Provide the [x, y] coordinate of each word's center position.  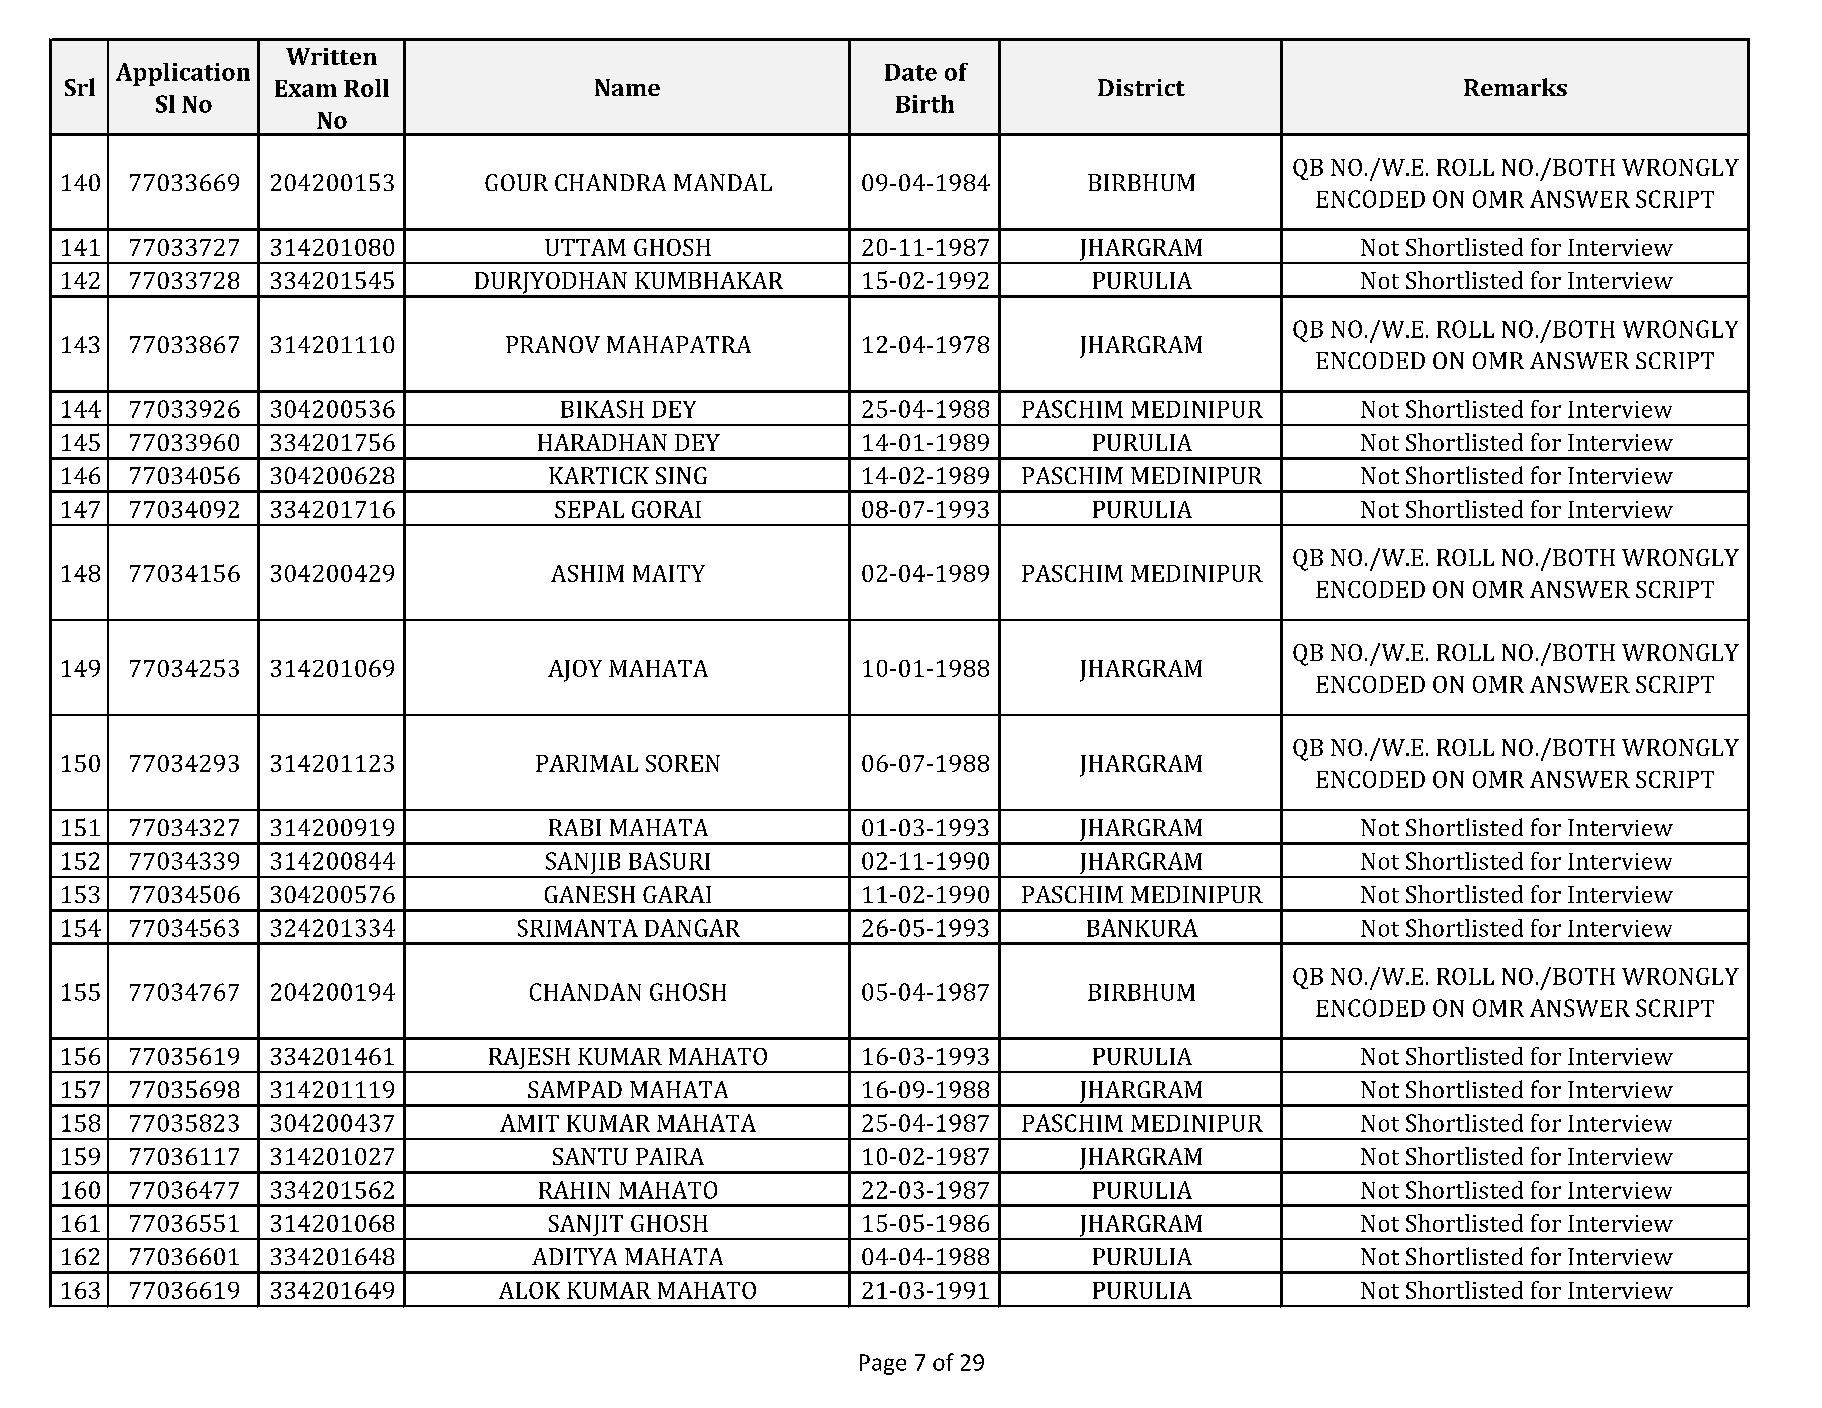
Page [883, 1364]
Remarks [1515, 87]
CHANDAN [585, 992]
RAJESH [529, 1060]
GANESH [590, 894]
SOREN [683, 763]
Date [911, 72]
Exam [306, 88]
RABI [575, 827]
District [1141, 87]
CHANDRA [610, 182]
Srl [80, 87]
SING [681, 475]
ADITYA [574, 1256]
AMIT [529, 1123]
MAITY [669, 573]
